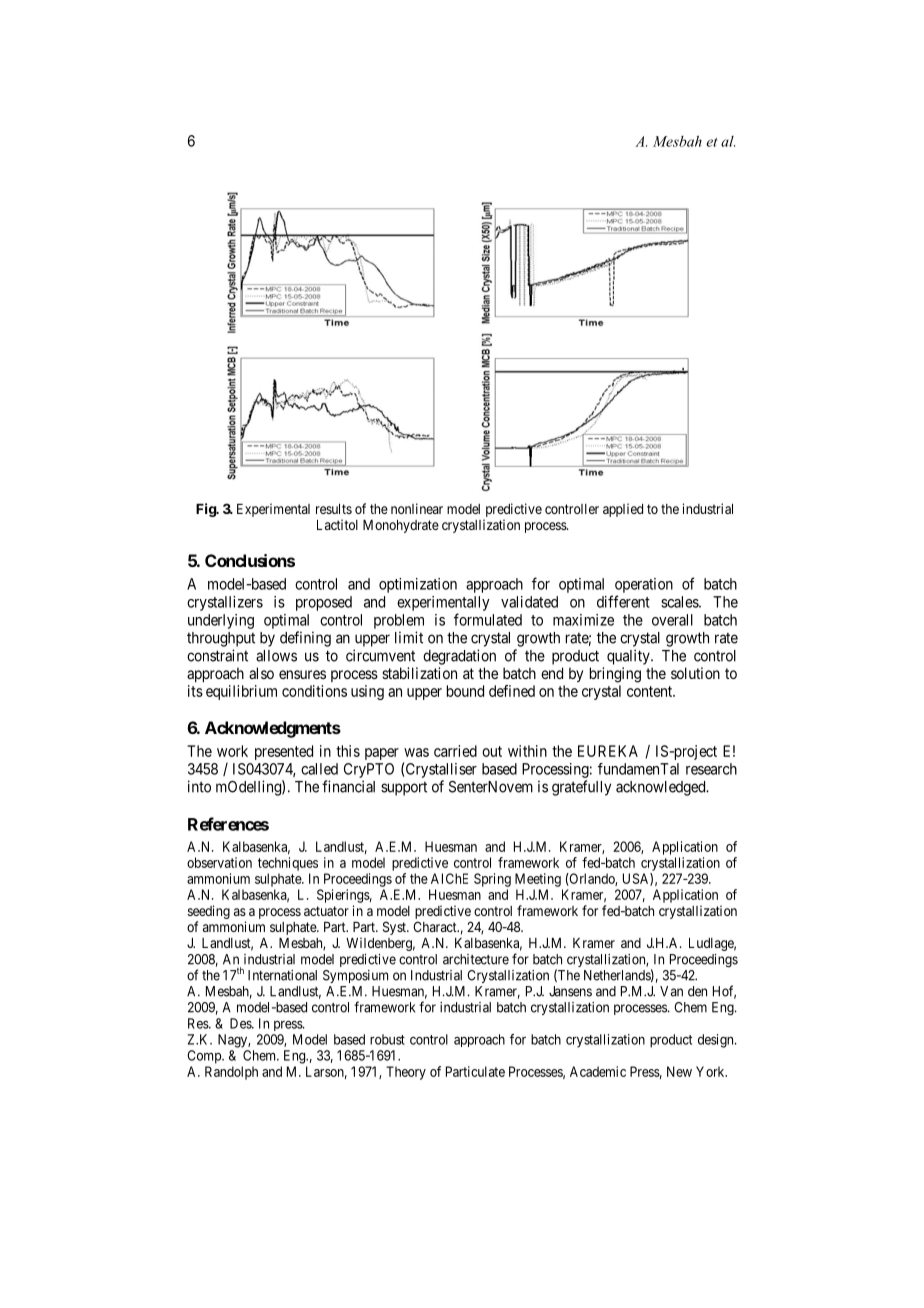  I want to click on bound, so click(465, 691).
